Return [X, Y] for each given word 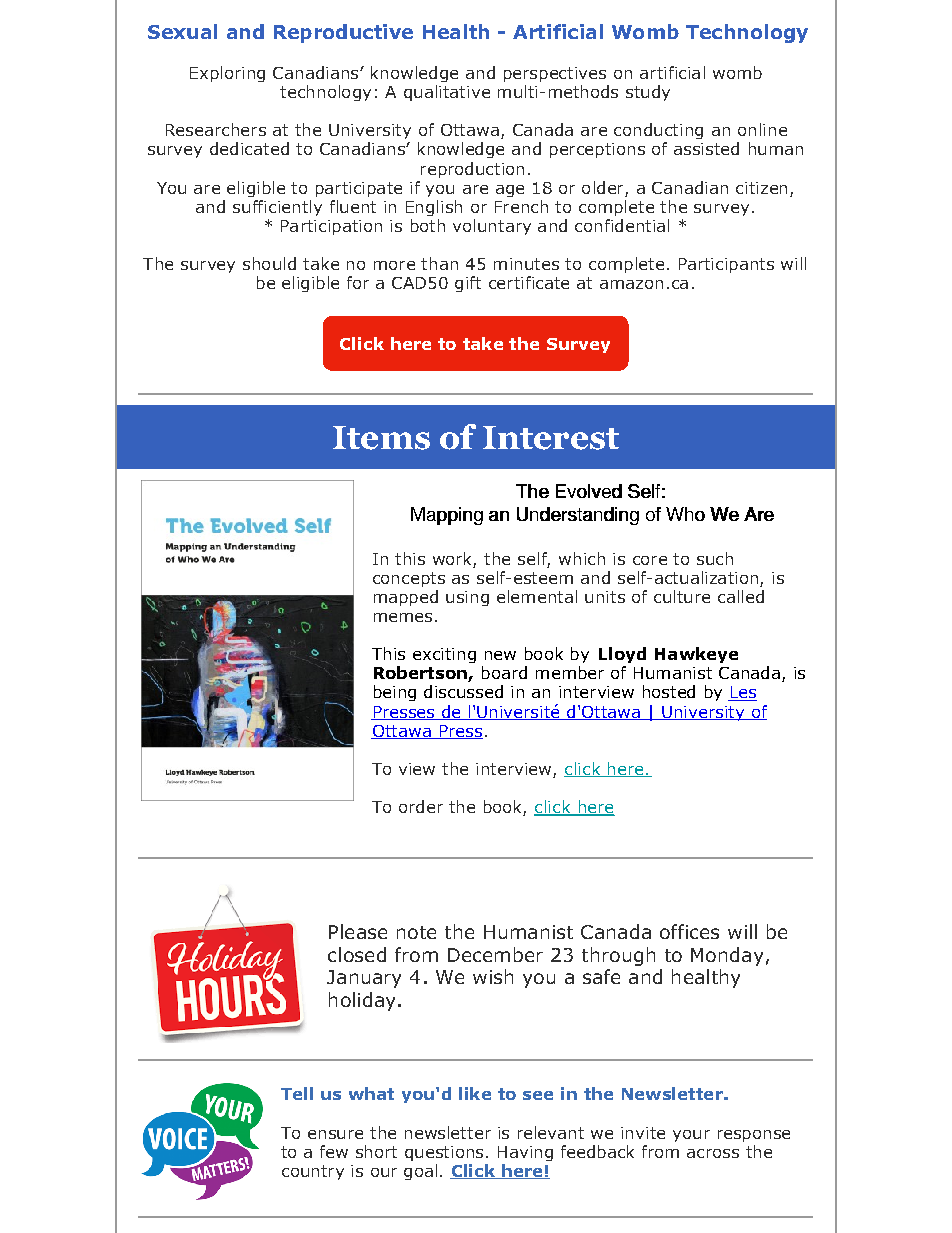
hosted [669, 691]
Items [381, 438]
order [421, 806]
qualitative [447, 93]
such [715, 558]
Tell [297, 1093]
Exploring [227, 74]
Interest [551, 438]
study [648, 93]
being [395, 693]
